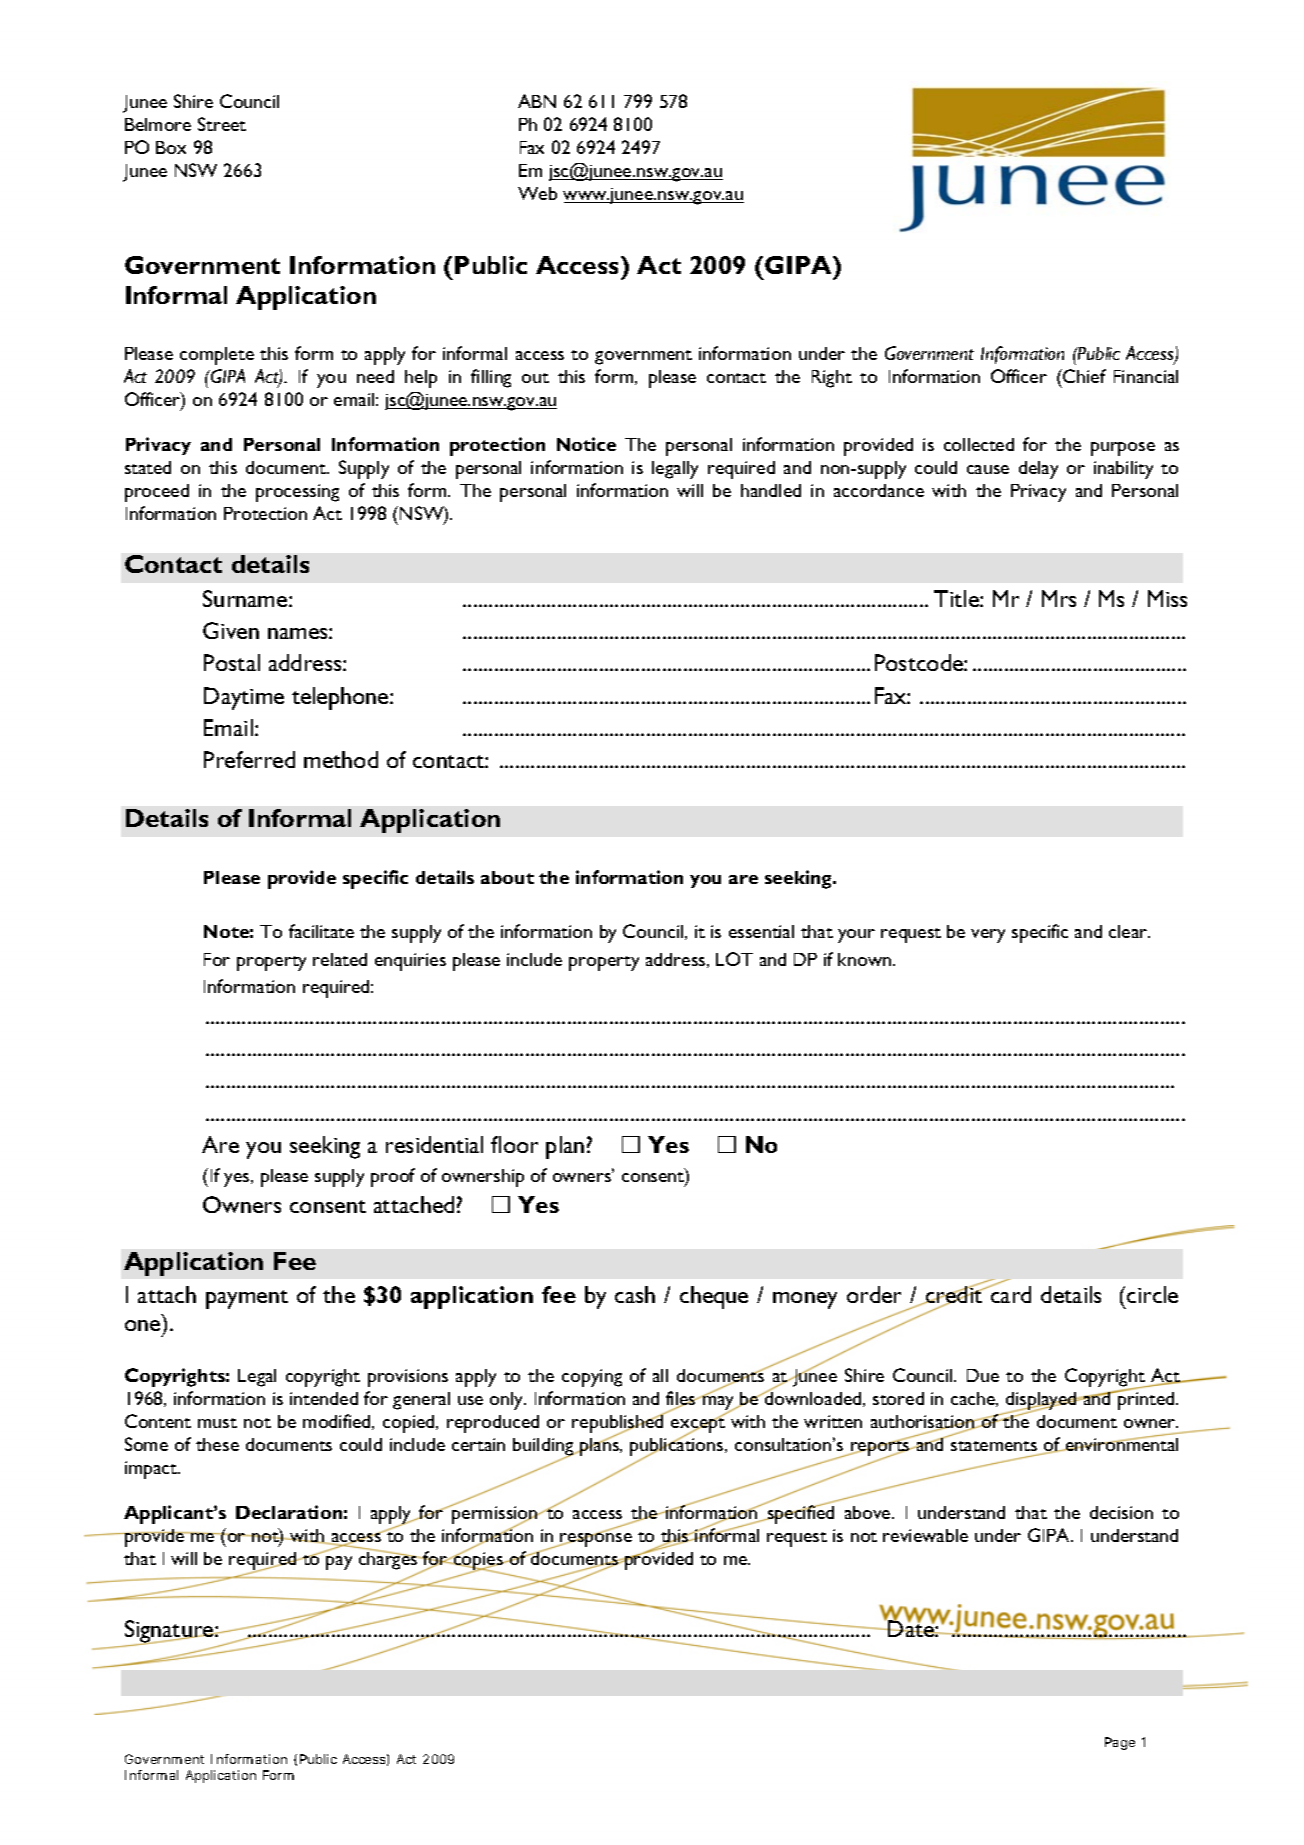 The width and height of the screenshot is (1304, 1845). What do you see at coordinates (537, 193) in the screenshot?
I see `Web` at bounding box center [537, 193].
